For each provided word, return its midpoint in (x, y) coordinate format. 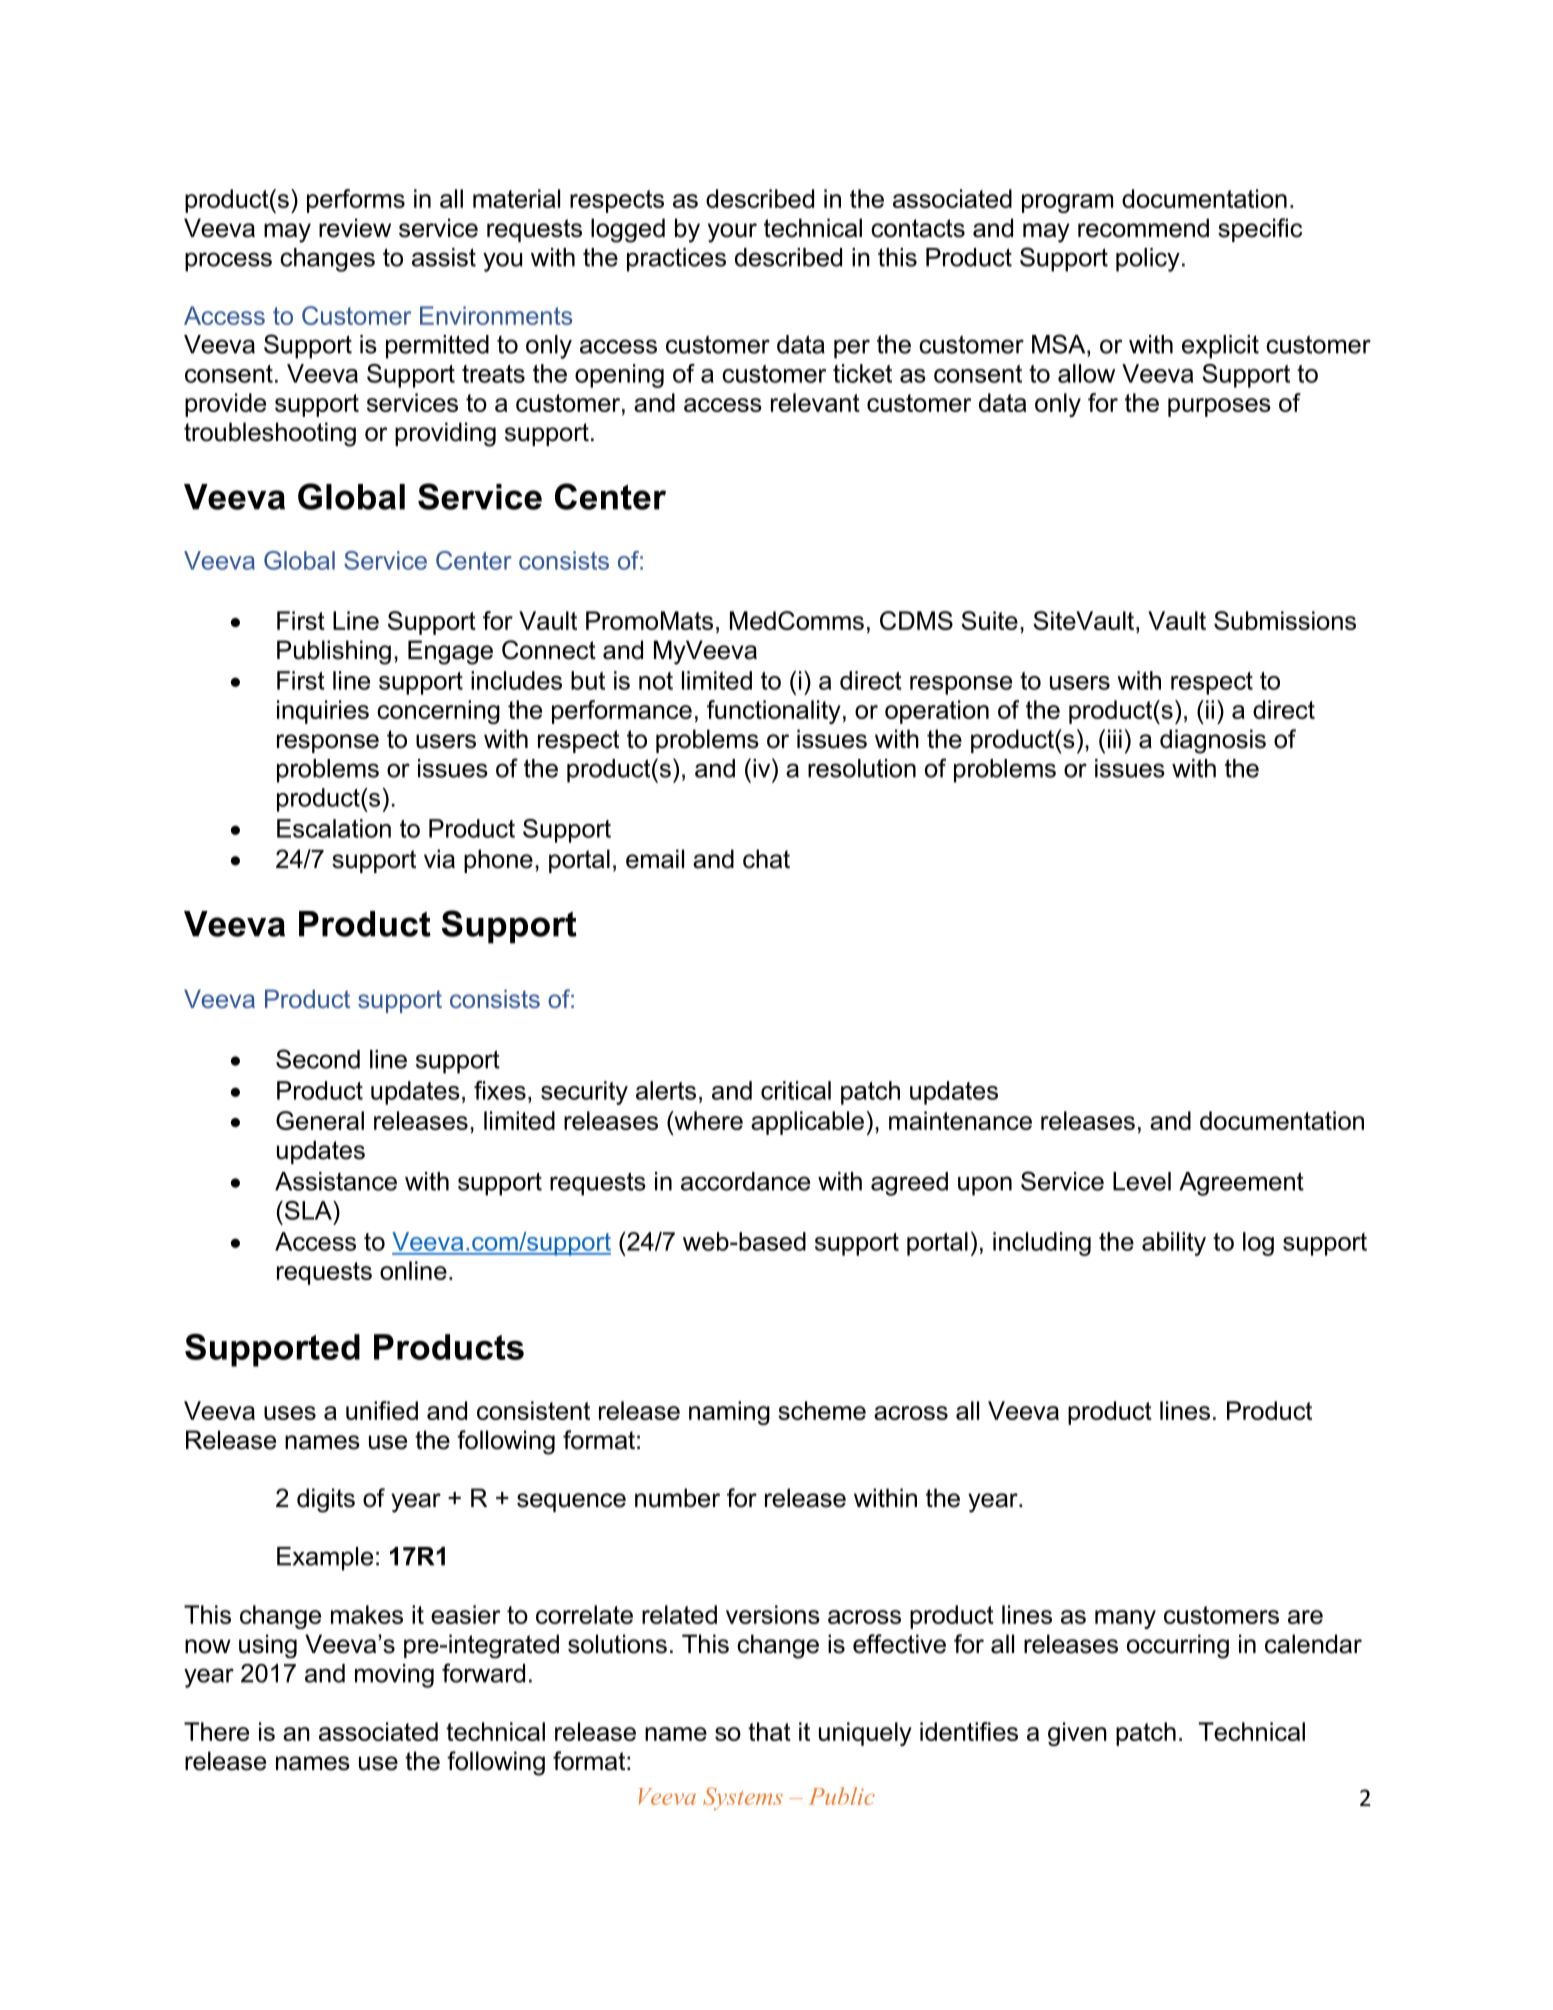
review (355, 228)
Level (1142, 1181)
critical (796, 1090)
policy (1148, 260)
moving (394, 1676)
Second (318, 1059)
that (769, 1731)
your (732, 233)
